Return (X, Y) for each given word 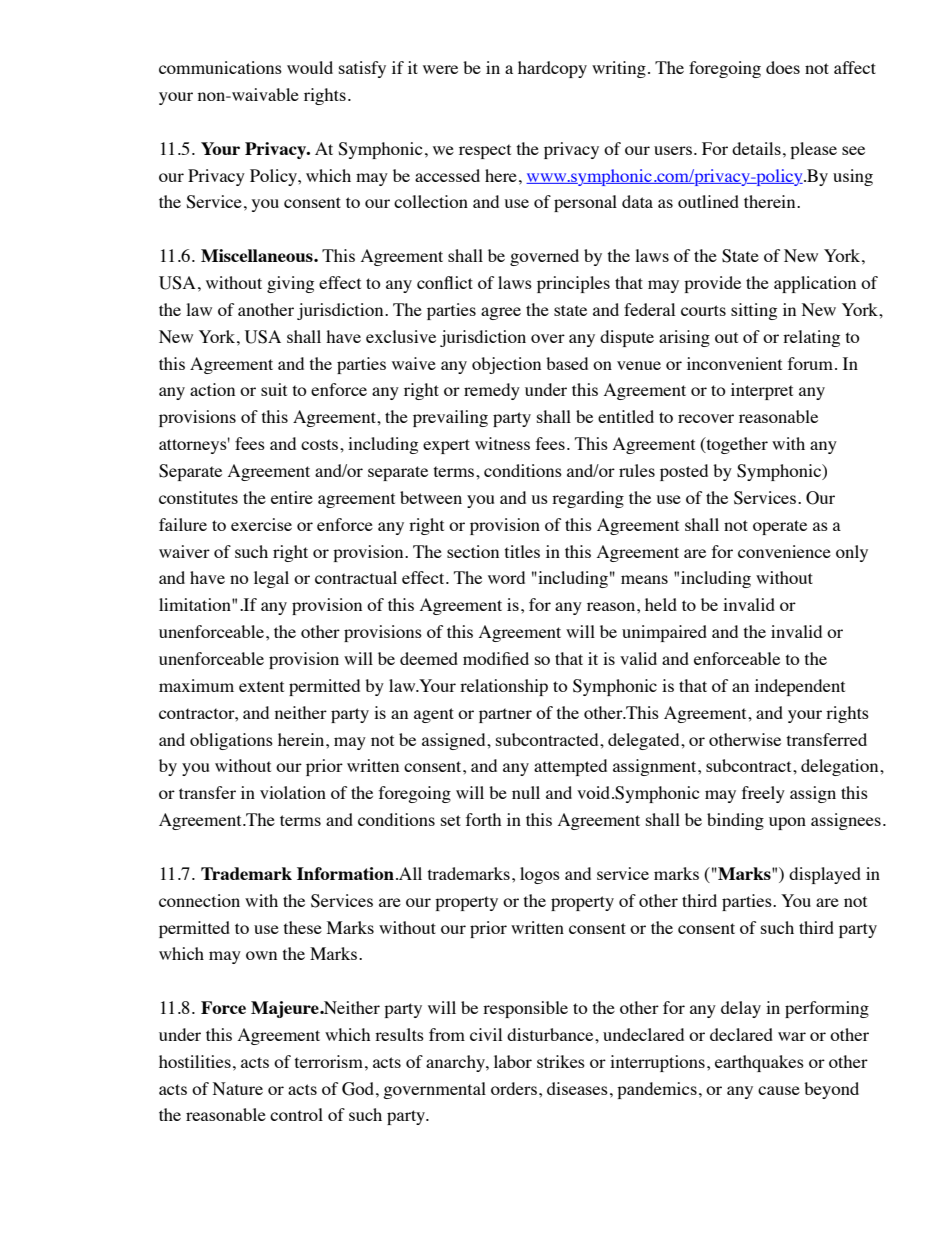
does (783, 67)
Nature (238, 1088)
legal (271, 579)
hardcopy (552, 69)
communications (220, 67)
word (506, 577)
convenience (784, 551)
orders (514, 1088)
